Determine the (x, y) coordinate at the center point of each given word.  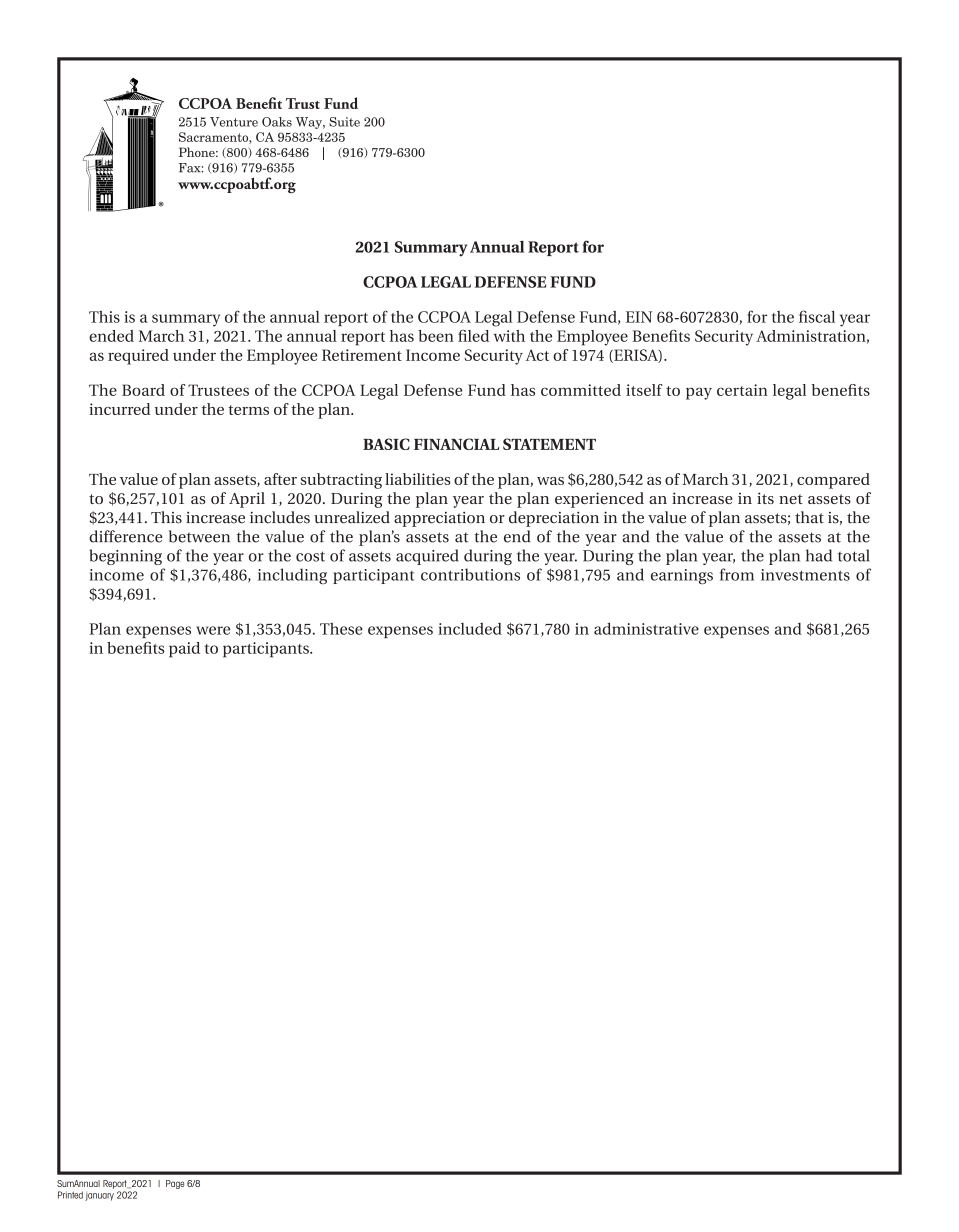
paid (184, 650)
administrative (646, 628)
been (436, 336)
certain (742, 390)
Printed (70, 1195)
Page (175, 1184)
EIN (639, 317)
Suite (344, 122)
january (99, 1196)
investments (805, 575)
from (737, 574)
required (138, 357)
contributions (470, 574)
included (470, 629)
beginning (125, 557)
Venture (234, 122)
